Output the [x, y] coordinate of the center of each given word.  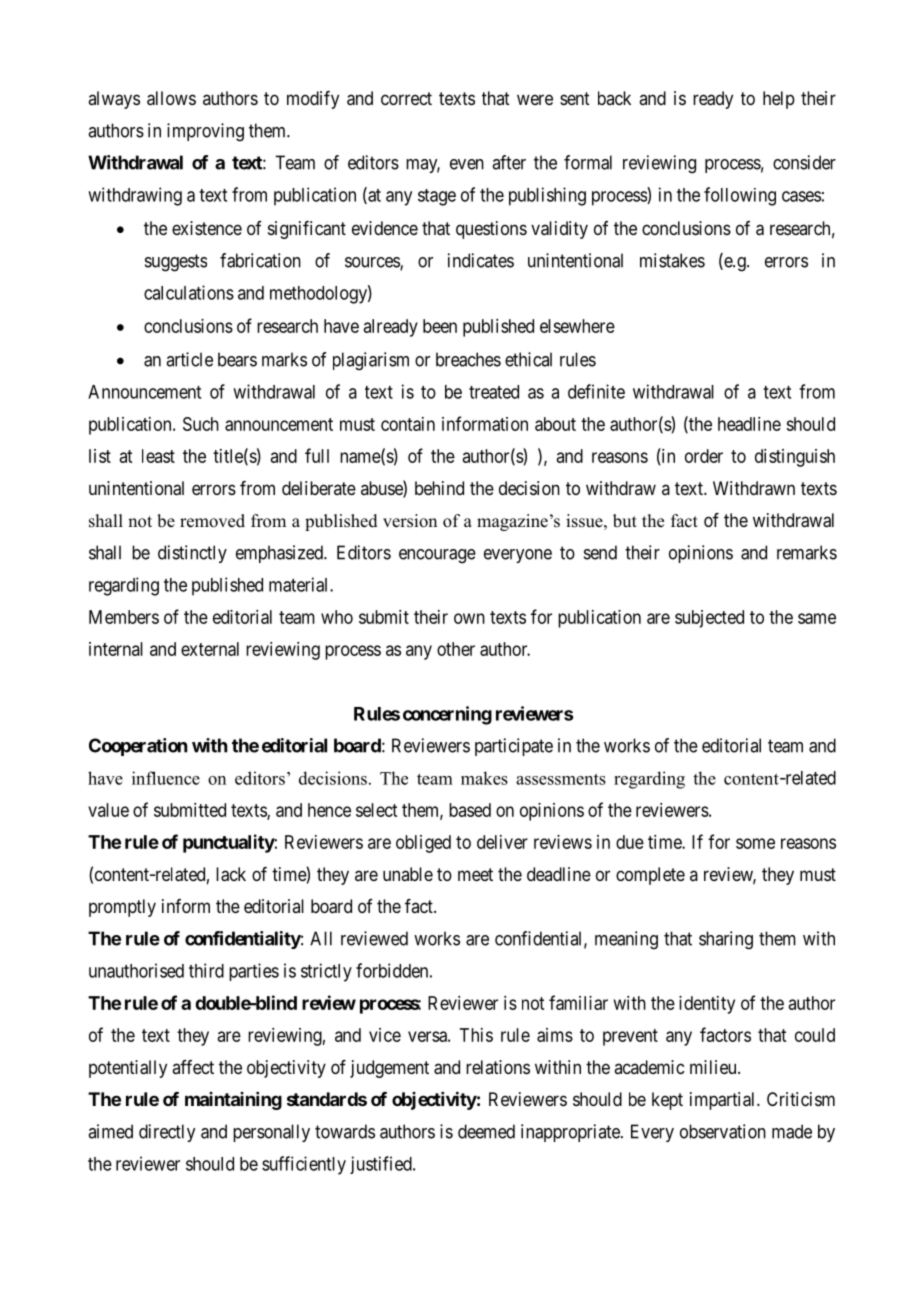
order [704, 456]
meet [475, 874]
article [189, 359]
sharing [726, 940]
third [206, 970]
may [423, 166]
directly [167, 1133]
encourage [437, 556]
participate [514, 747]
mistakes [672, 260]
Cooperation [138, 747]
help [779, 100]
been [440, 326]
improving [205, 132]
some [755, 843]
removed [212, 521]
